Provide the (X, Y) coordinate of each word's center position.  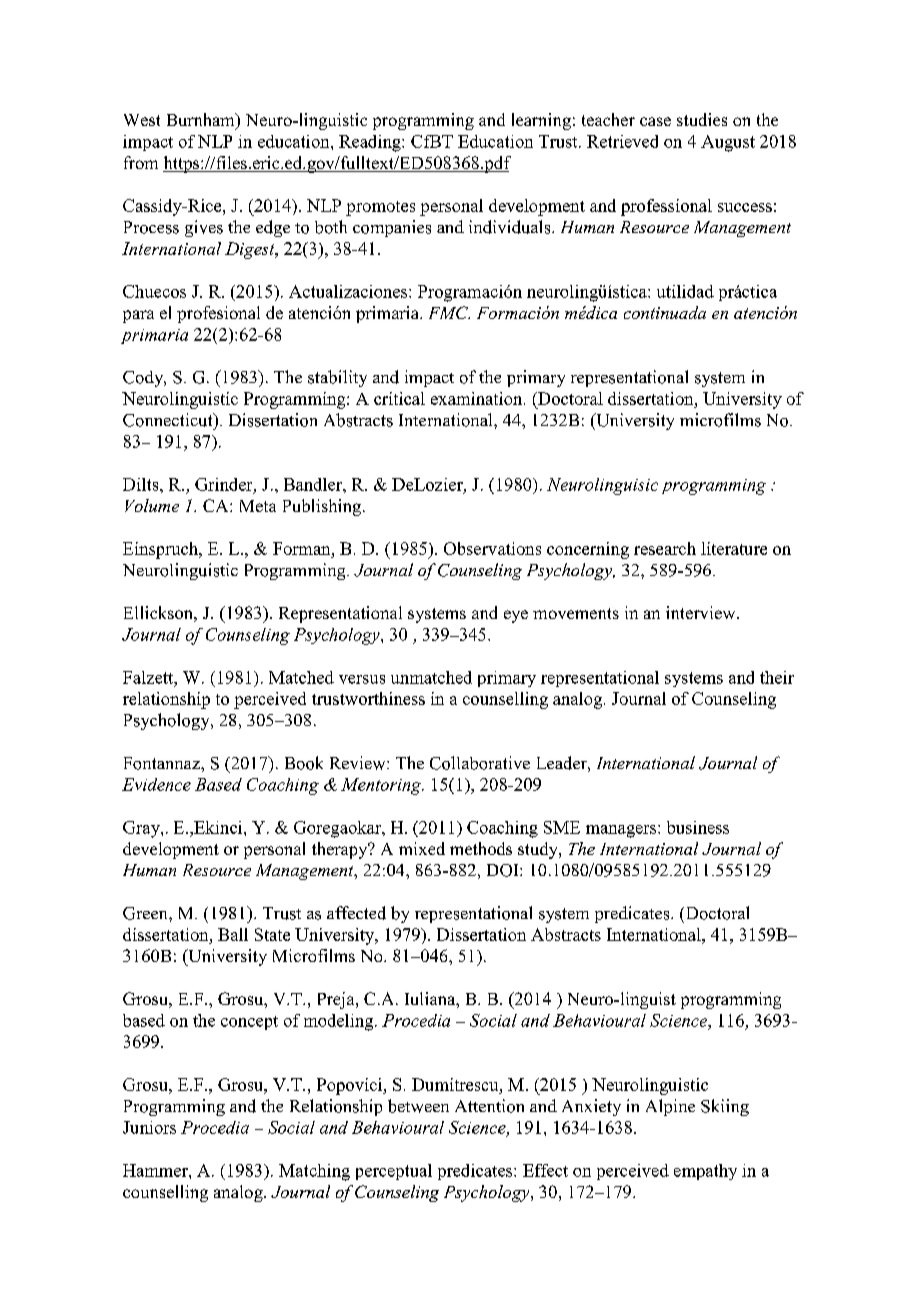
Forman (303, 548)
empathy (705, 1172)
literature (734, 548)
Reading (371, 143)
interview (702, 612)
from (141, 162)
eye (516, 616)
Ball (233, 934)
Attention (489, 1106)
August (728, 143)
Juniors (149, 1127)
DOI (504, 870)
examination (478, 398)
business (698, 827)
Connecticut (169, 420)
